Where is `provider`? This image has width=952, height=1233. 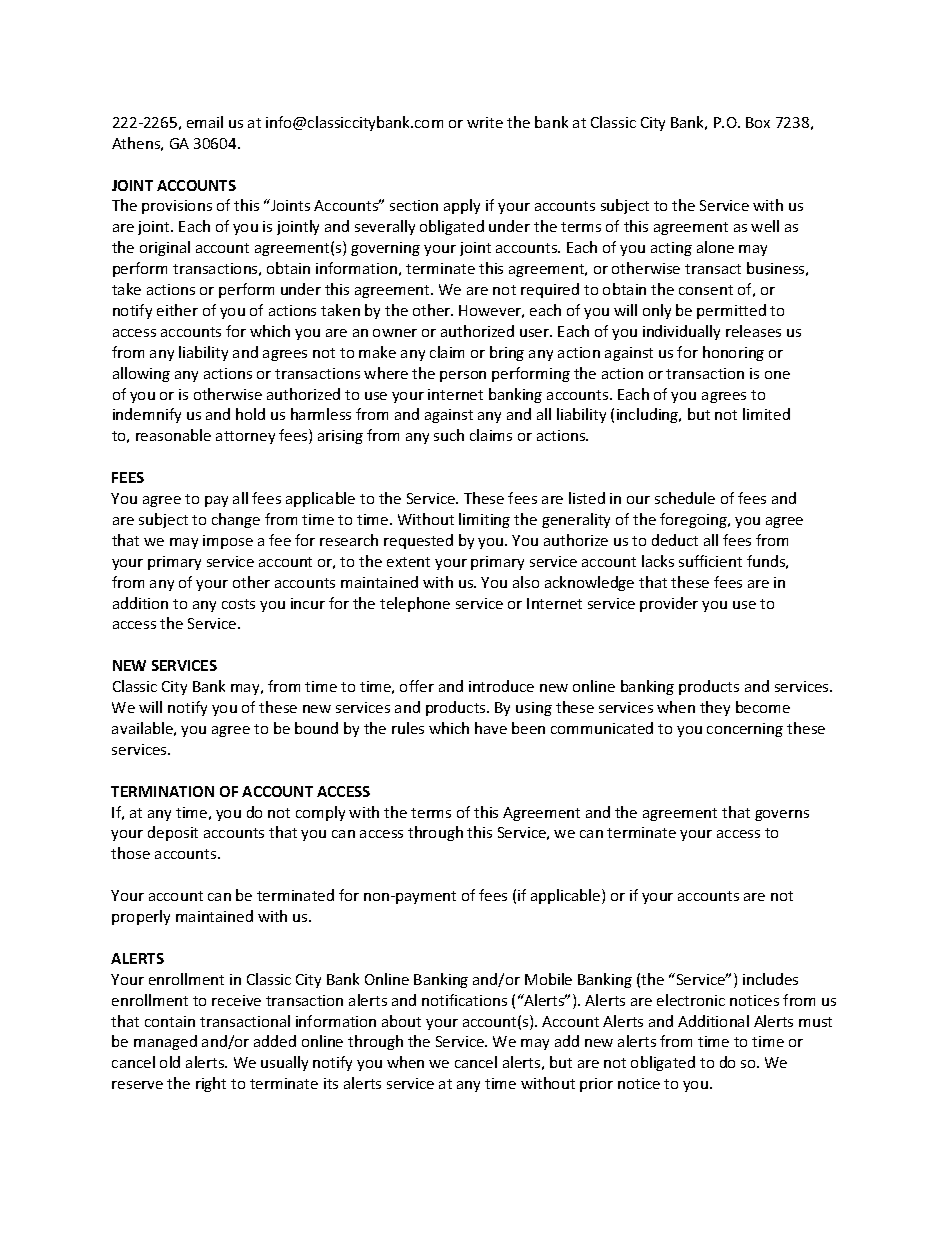 provider is located at coordinates (669, 604).
